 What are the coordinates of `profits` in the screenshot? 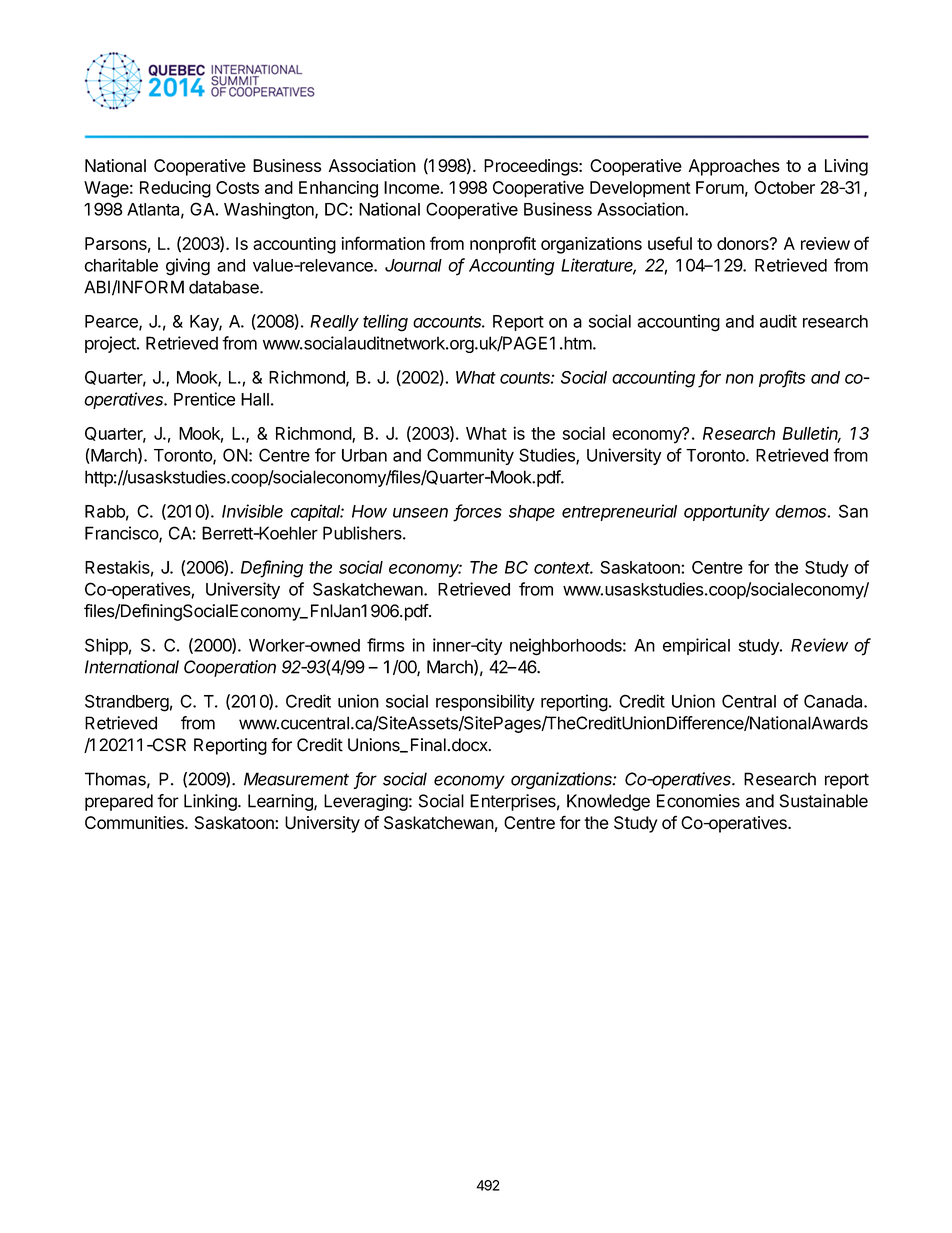 It's located at (782, 379).
